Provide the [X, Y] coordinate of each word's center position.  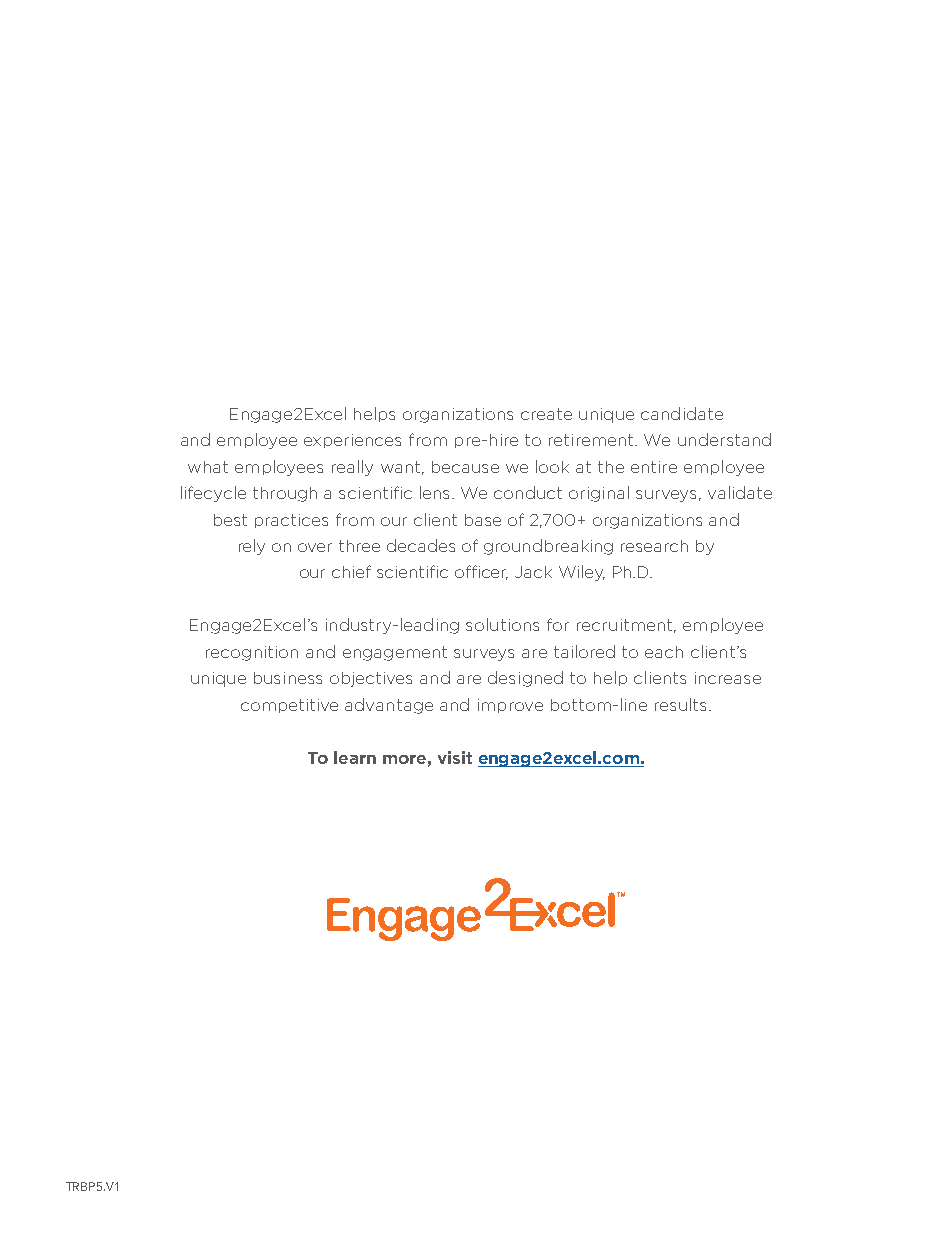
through [285, 494]
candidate [682, 413]
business [288, 678]
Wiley [582, 573]
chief [351, 571]
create [546, 414]
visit [455, 757]
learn [355, 757]
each [664, 652]
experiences [352, 441]
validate [740, 492]
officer [481, 572]
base [483, 520]
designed [525, 679]
